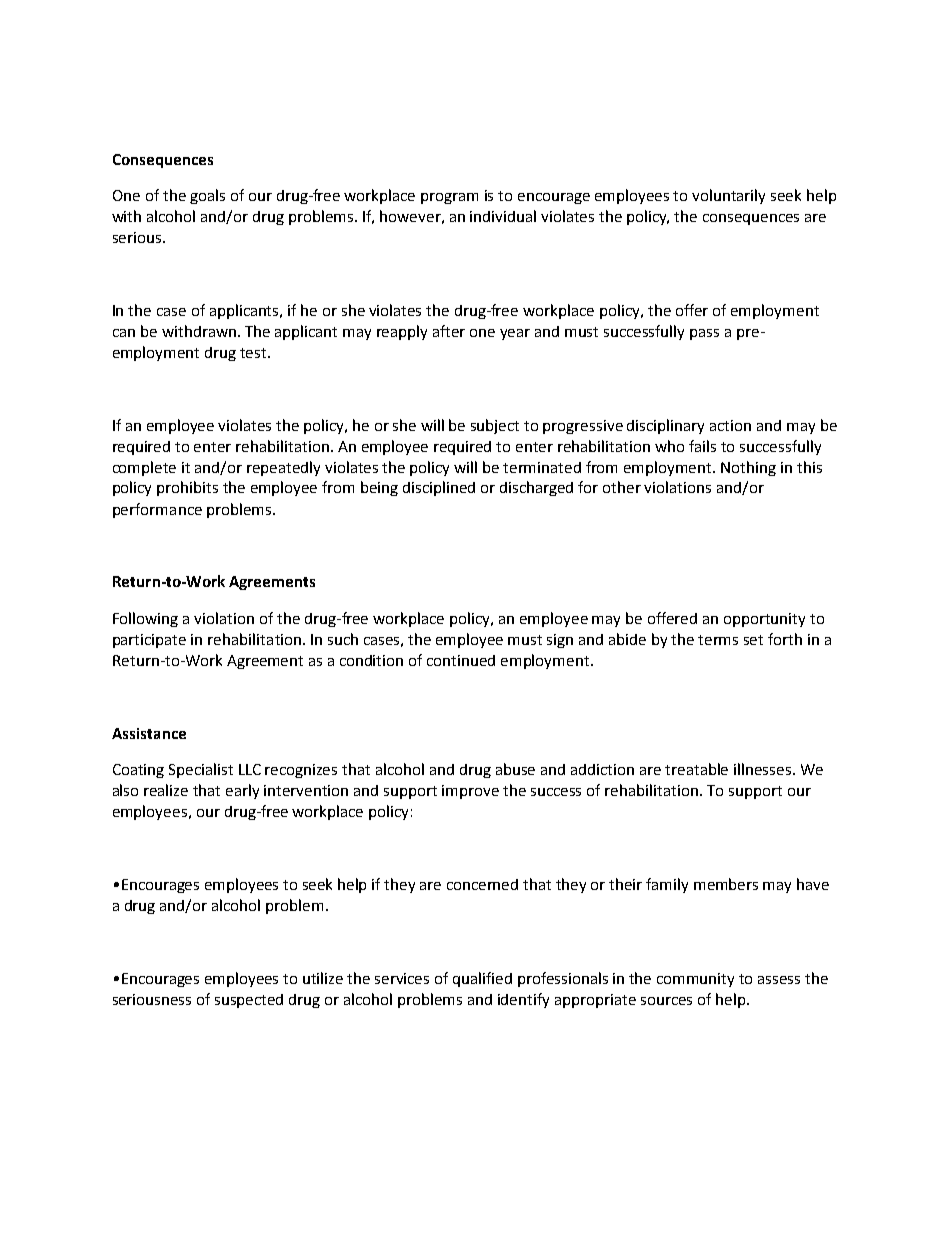  Describe the element at coordinates (495, 426) in the image. I see `subject` at that location.
